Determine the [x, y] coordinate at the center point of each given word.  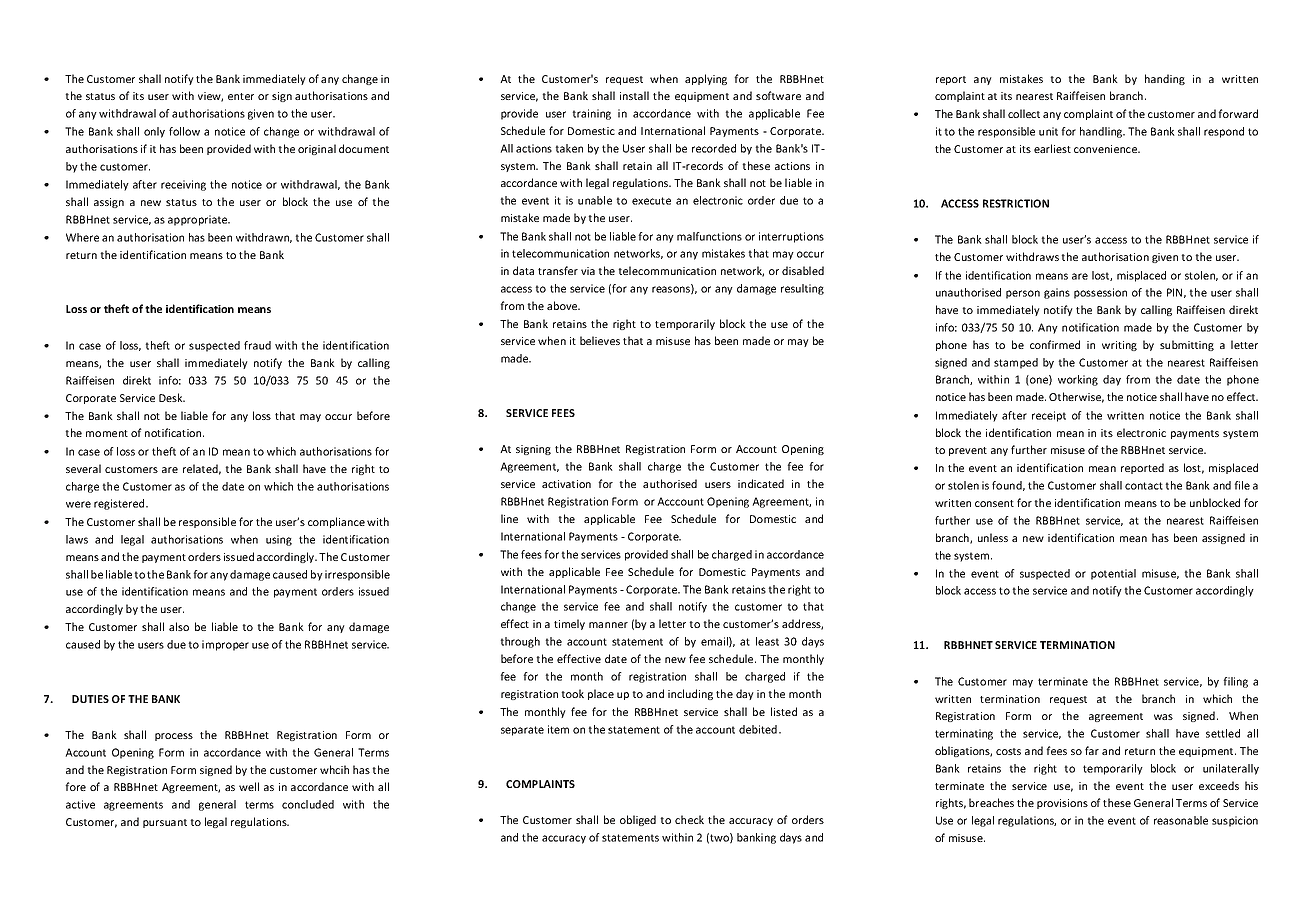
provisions [1062, 804]
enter [241, 96]
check [689, 819]
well [249, 786]
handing [1165, 79]
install [634, 95]
